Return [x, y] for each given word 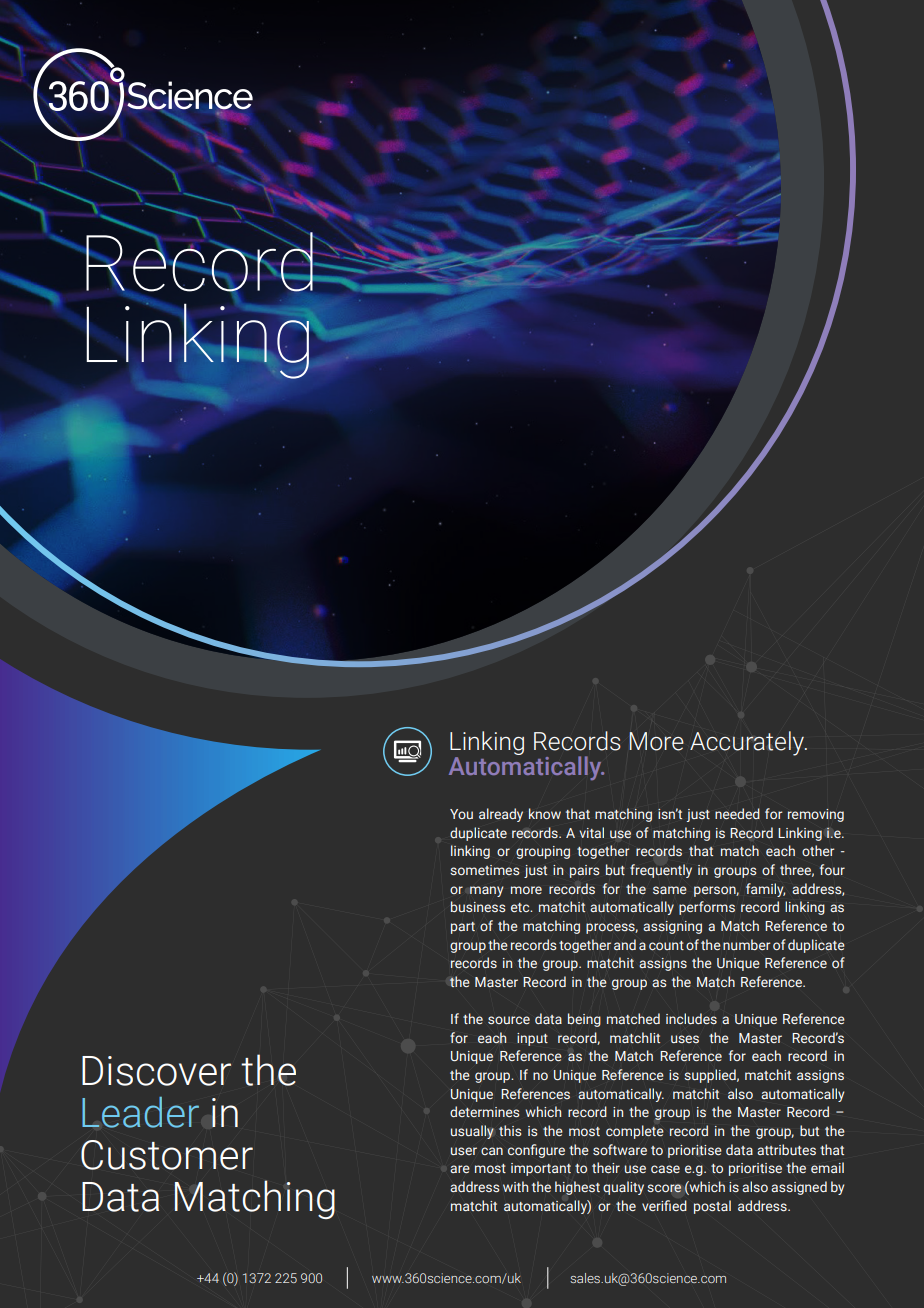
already [501, 815]
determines [484, 1111]
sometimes [484, 870]
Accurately [748, 743]
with [515, 1186]
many [486, 891]
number [746, 944]
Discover [156, 1071]
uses [685, 1039]
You [461, 814]
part [463, 928]
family [765, 890]
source [509, 1020]
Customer [167, 1155]
